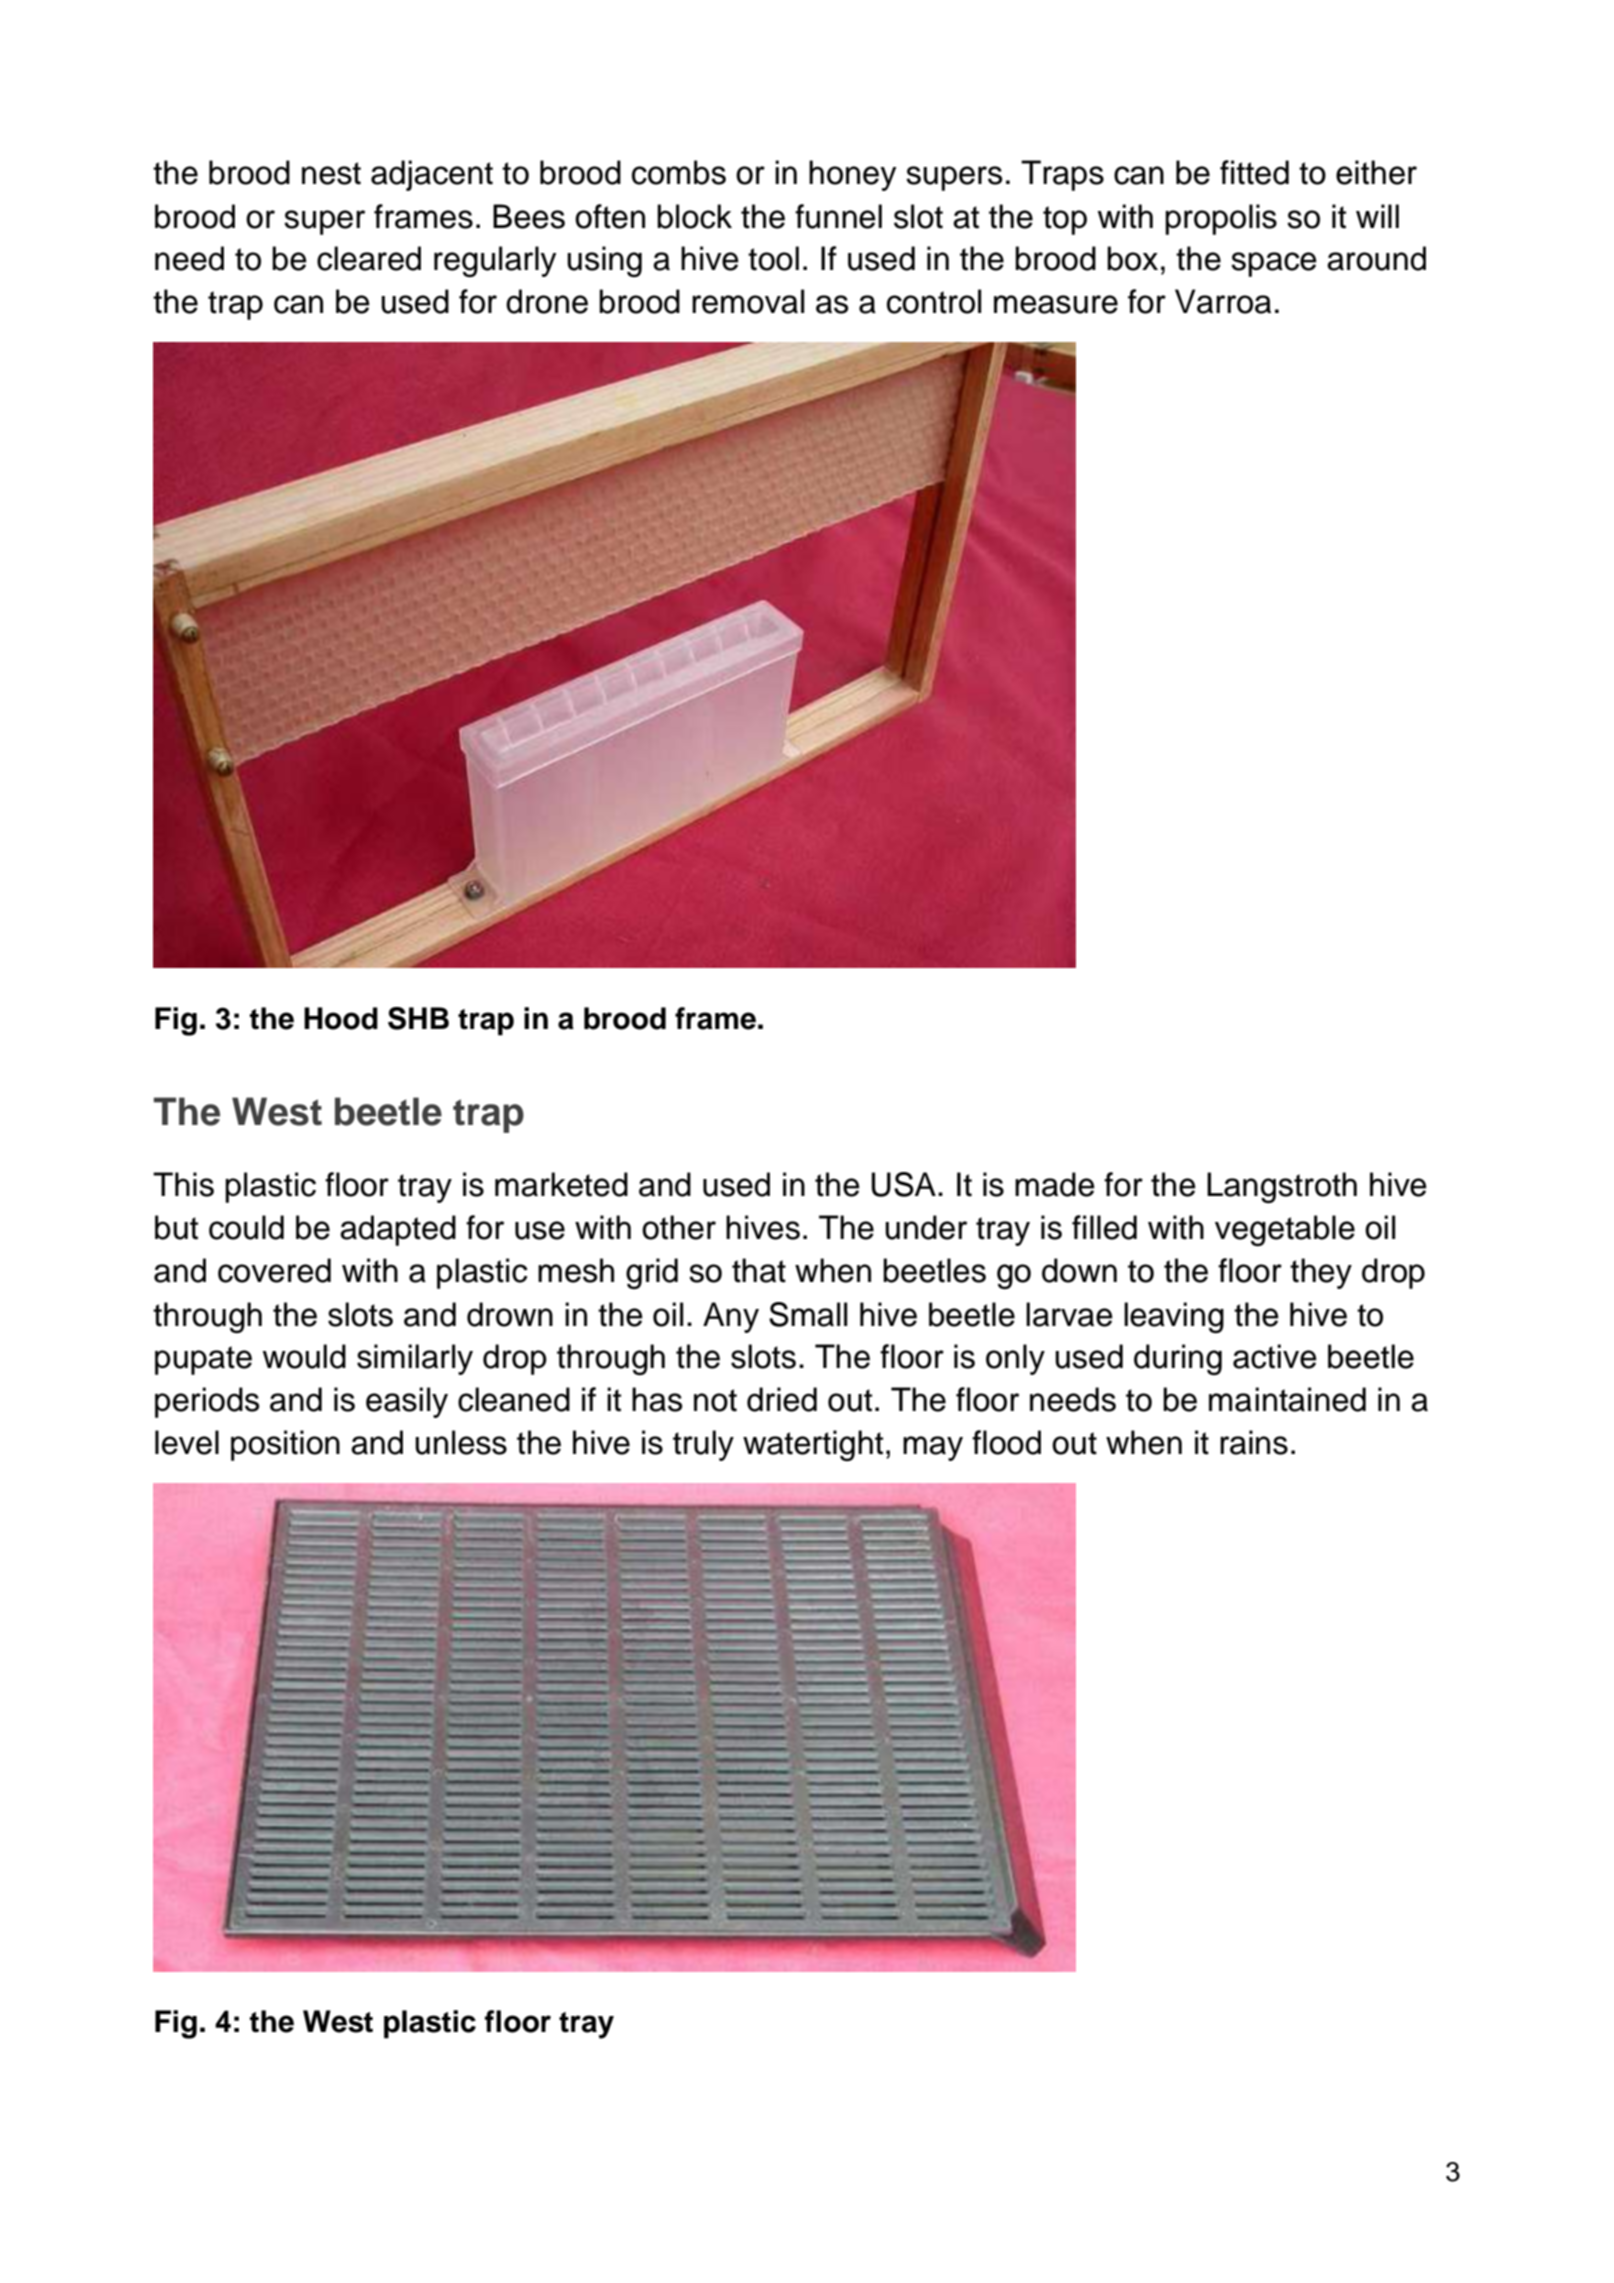 The image size is (1614, 2283). What do you see at coordinates (418, 1018) in the image?
I see `SHB` at bounding box center [418, 1018].
